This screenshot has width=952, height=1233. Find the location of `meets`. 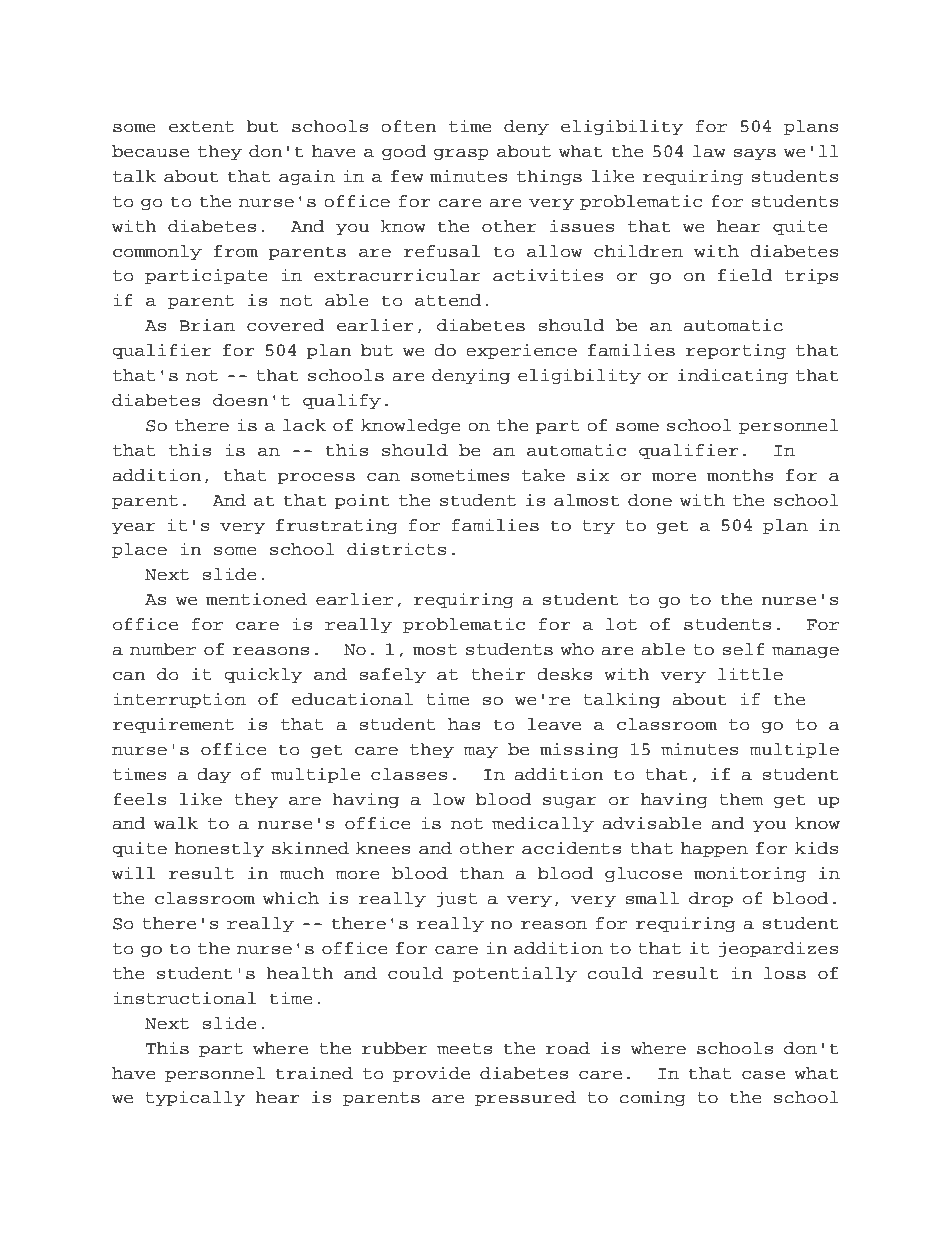

meets is located at coordinates (464, 1049).
